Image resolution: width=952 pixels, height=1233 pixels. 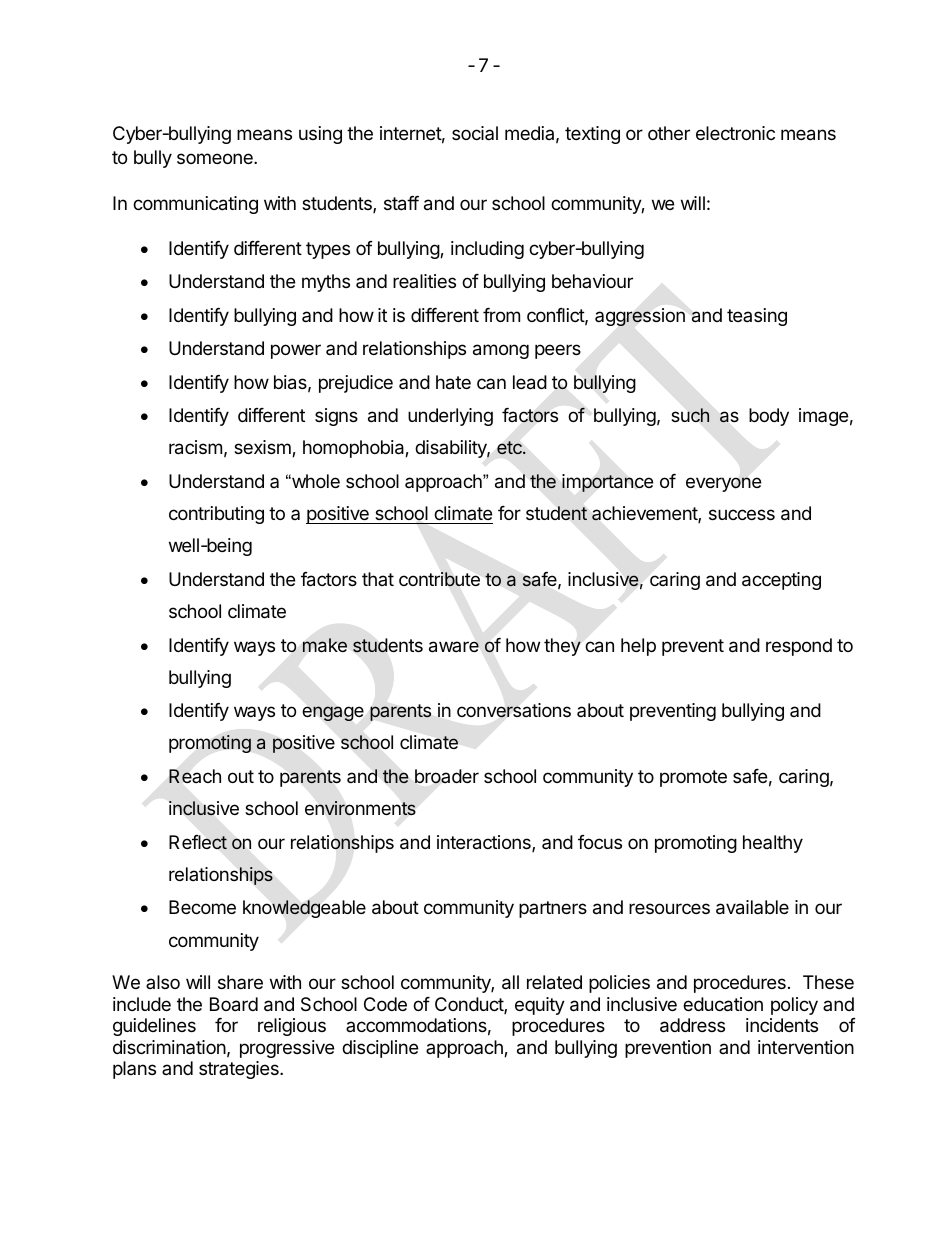 I want to click on accepting, so click(x=781, y=581).
